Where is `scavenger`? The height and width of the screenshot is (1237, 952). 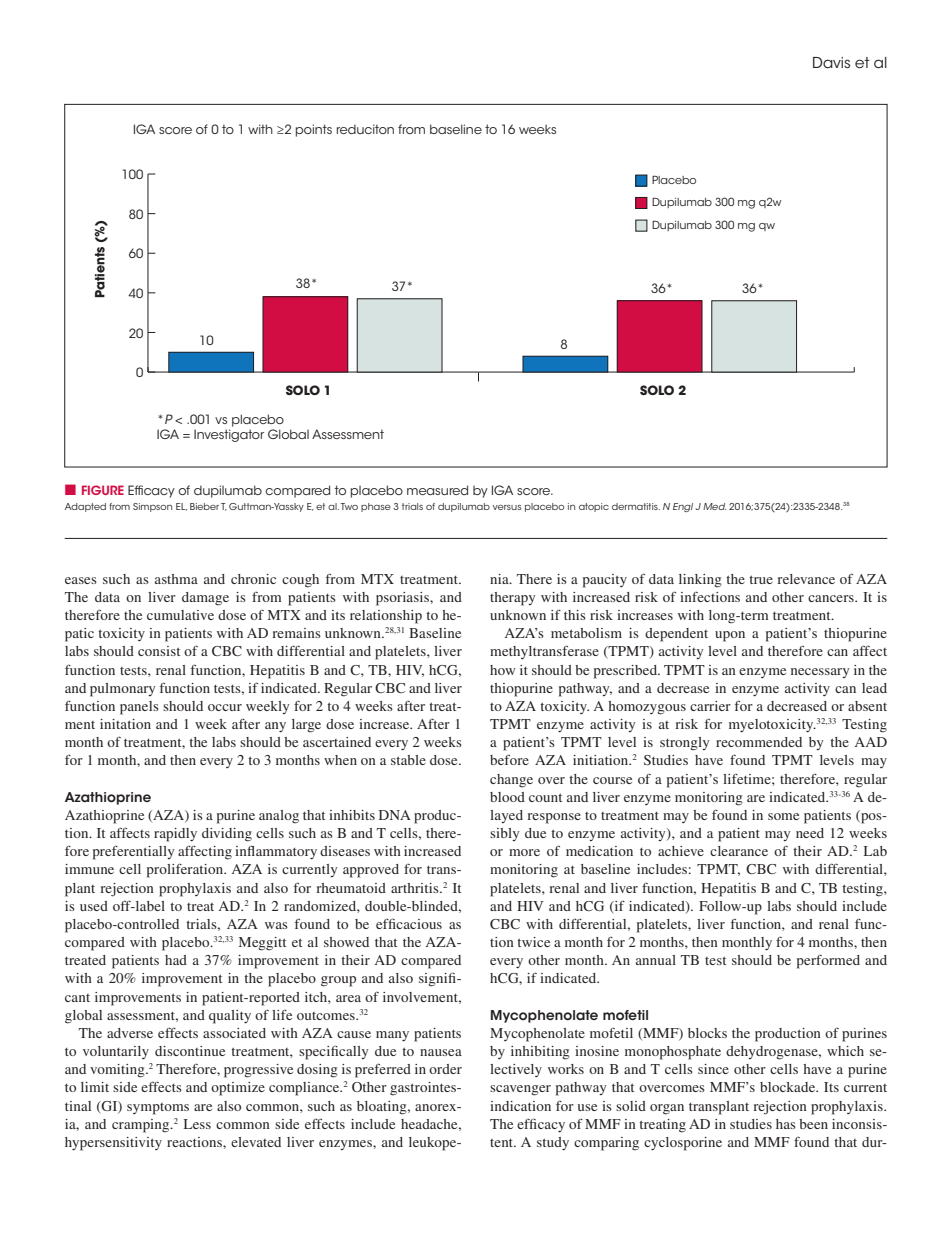
scavenger is located at coordinates (520, 1090).
